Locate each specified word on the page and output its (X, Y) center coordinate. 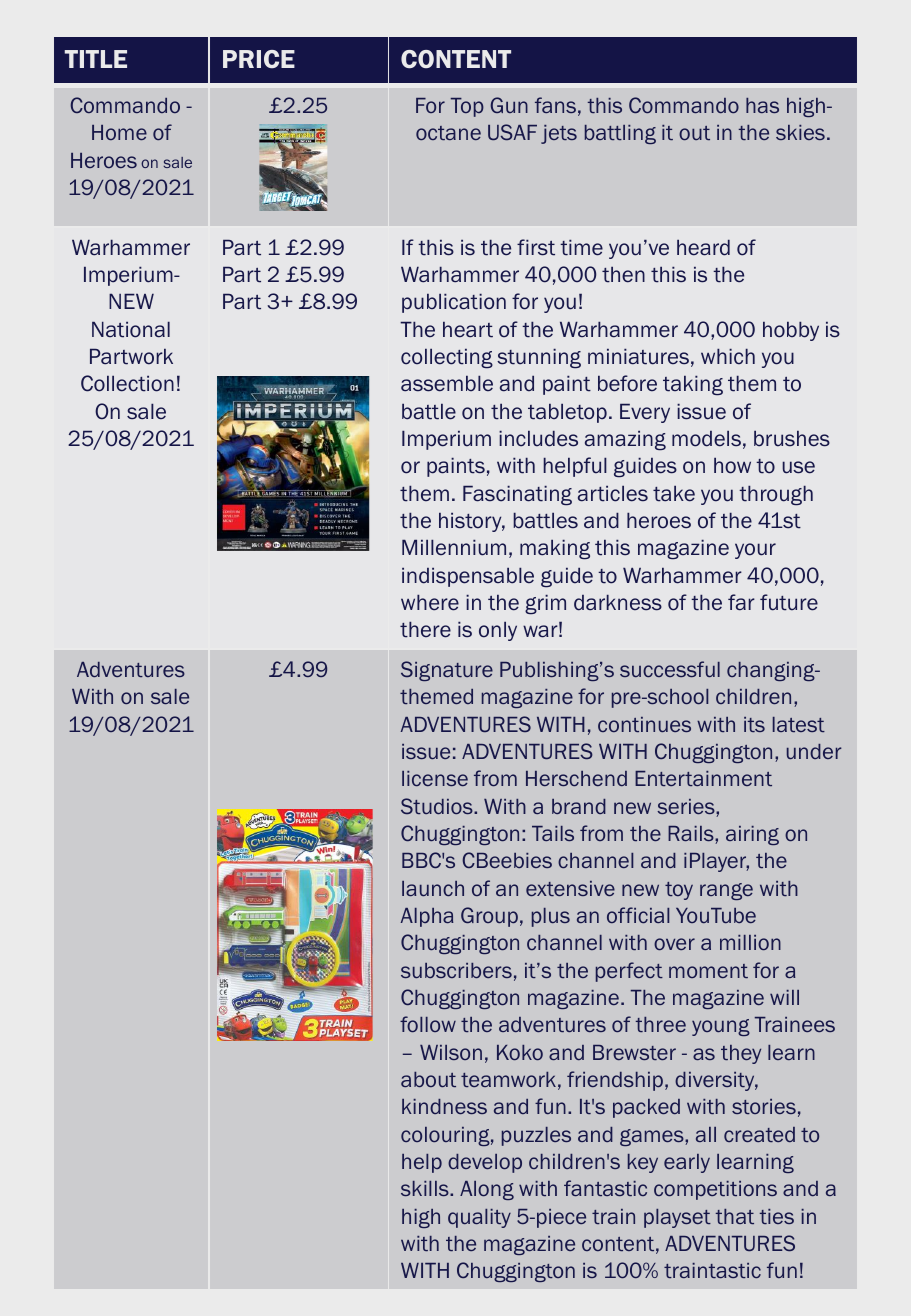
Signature (447, 671)
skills (426, 1188)
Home (119, 132)
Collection (127, 383)
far (741, 602)
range (726, 891)
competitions (715, 1190)
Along (487, 1190)
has (762, 105)
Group (489, 917)
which (728, 356)
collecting (447, 358)
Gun (509, 105)
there (425, 629)
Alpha (427, 917)
